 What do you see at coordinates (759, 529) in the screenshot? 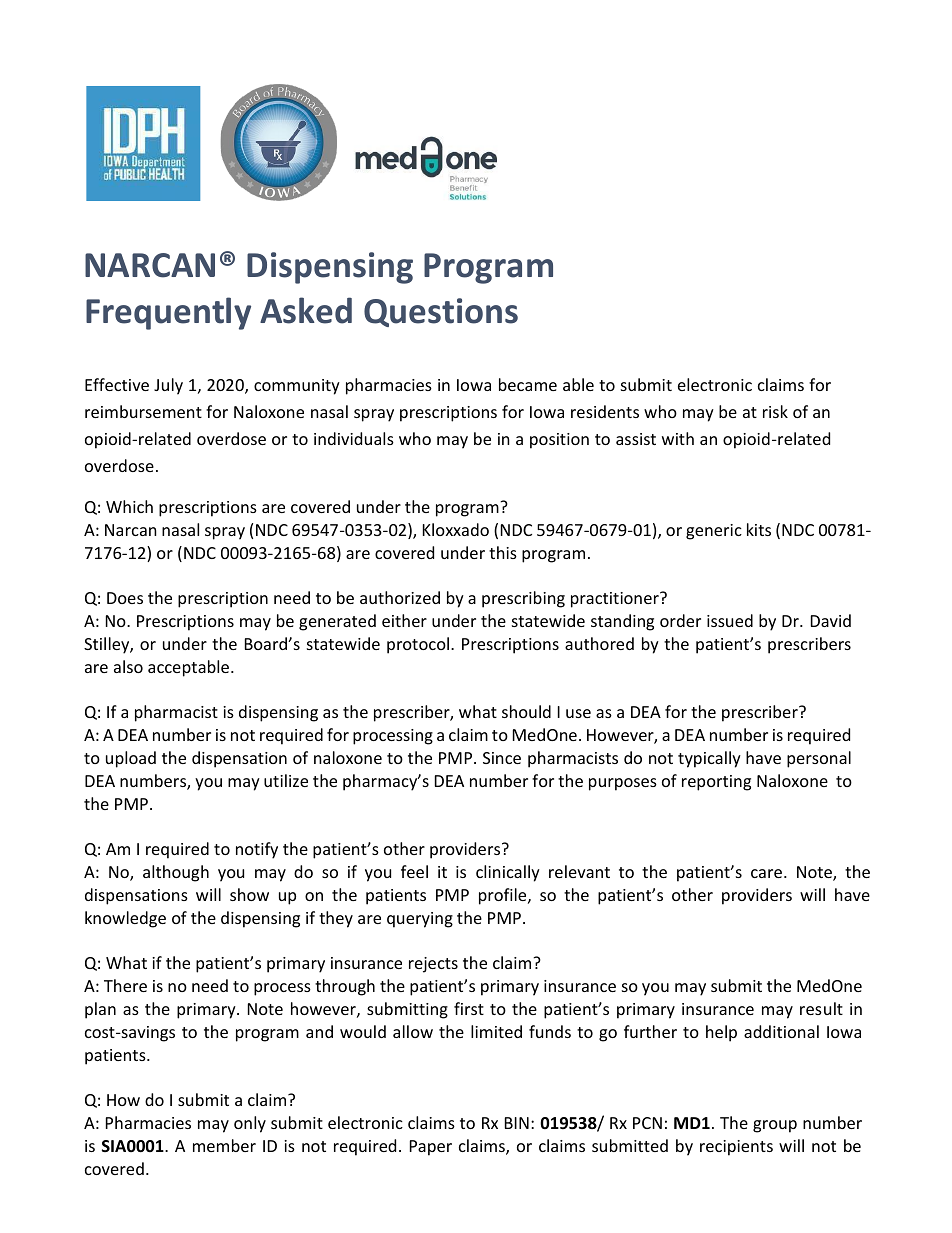
I see `kits` at bounding box center [759, 529].
